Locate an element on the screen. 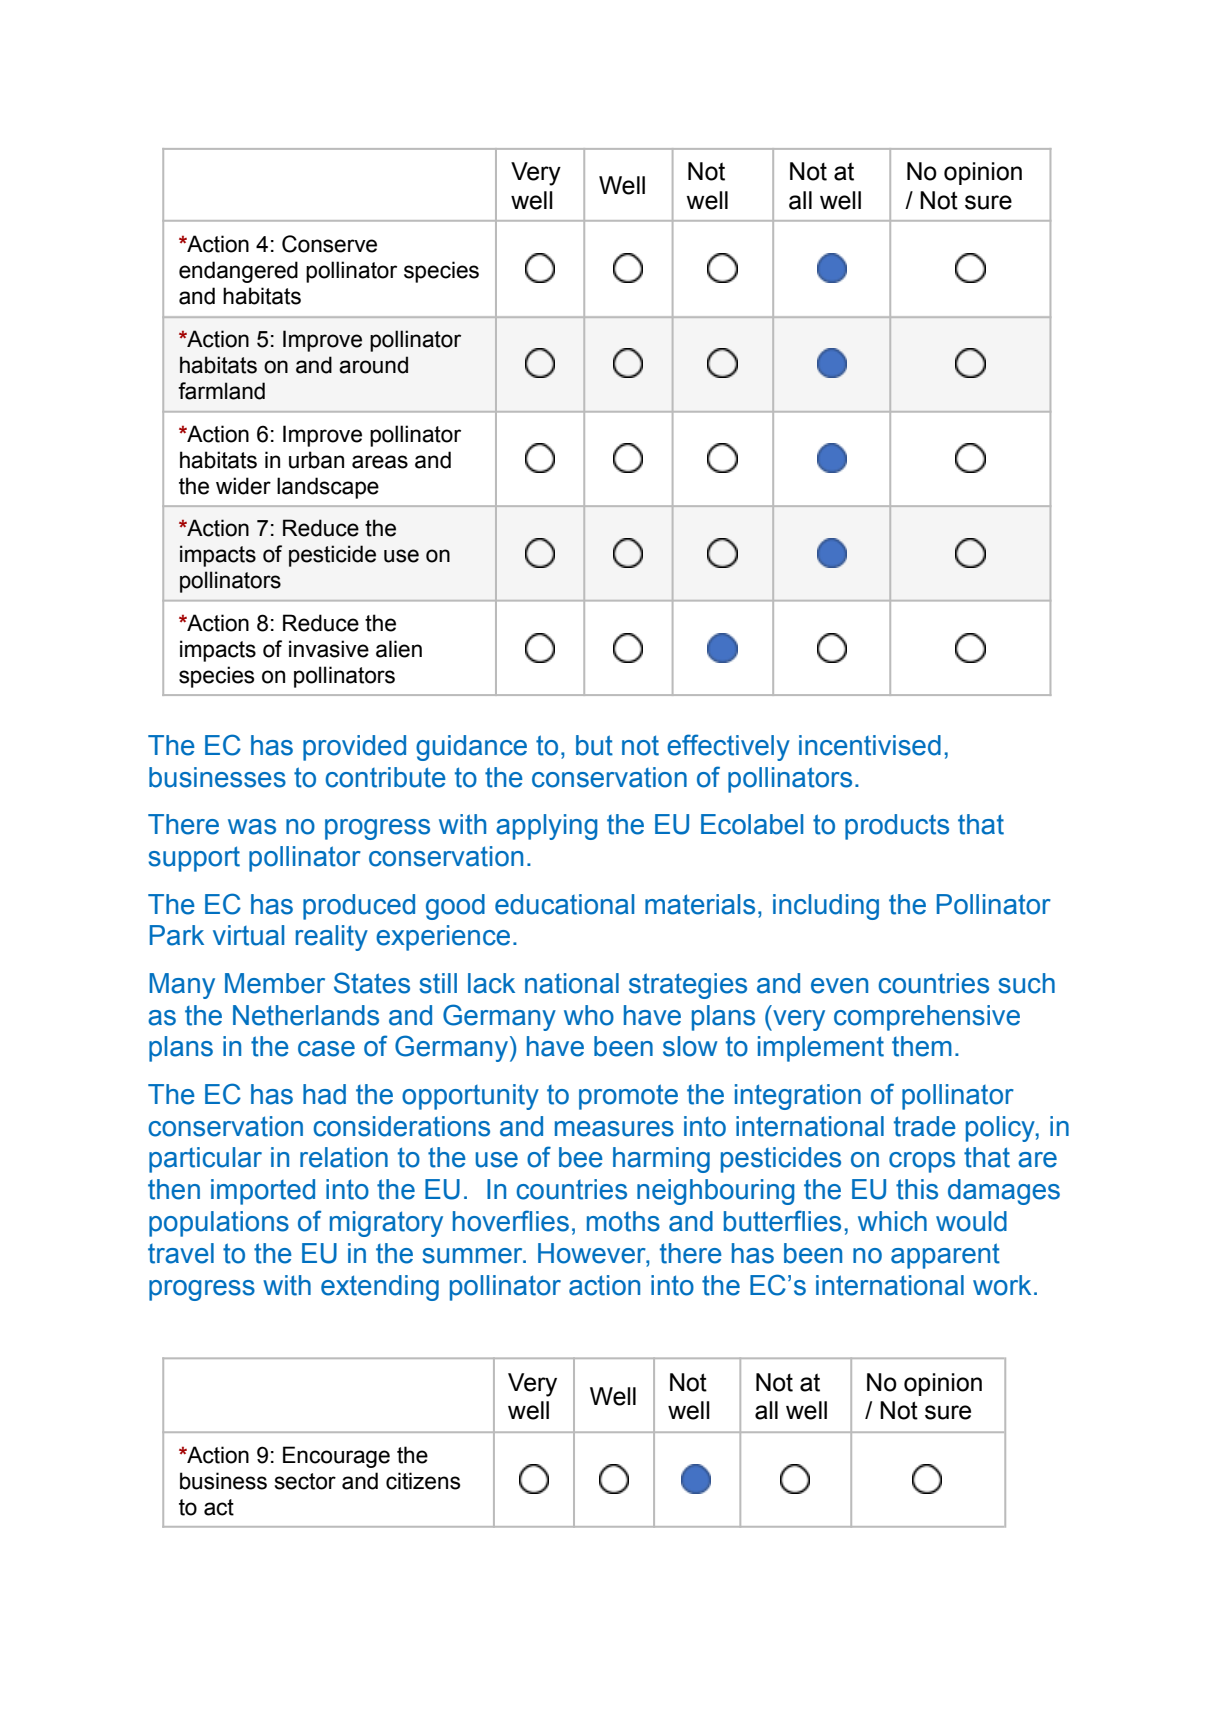 This screenshot has height=1729, width=1224. sector is located at coordinates (305, 1481).
